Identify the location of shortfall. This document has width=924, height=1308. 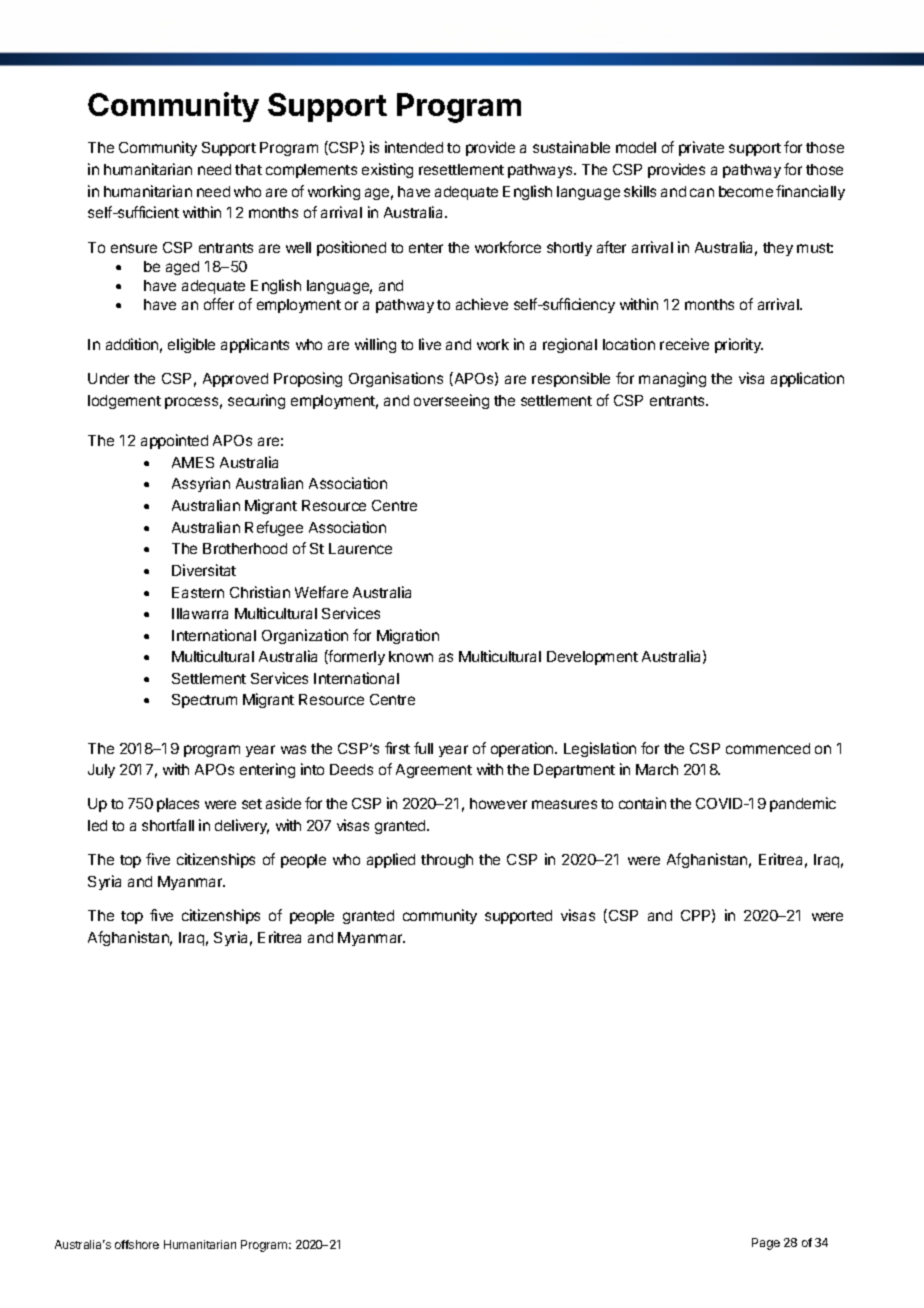
(168, 825).
